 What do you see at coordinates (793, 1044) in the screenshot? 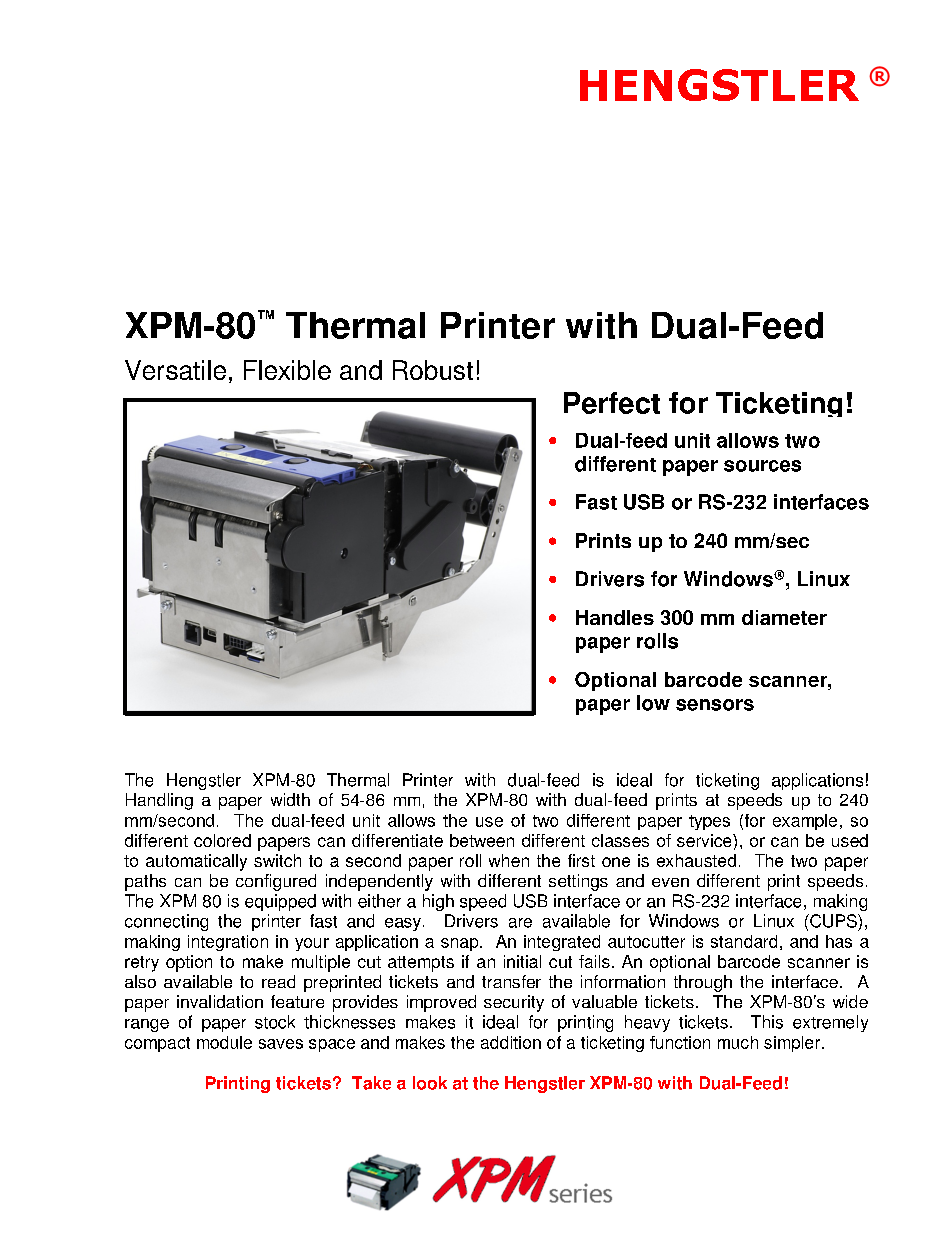
I see `simpler` at bounding box center [793, 1044].
